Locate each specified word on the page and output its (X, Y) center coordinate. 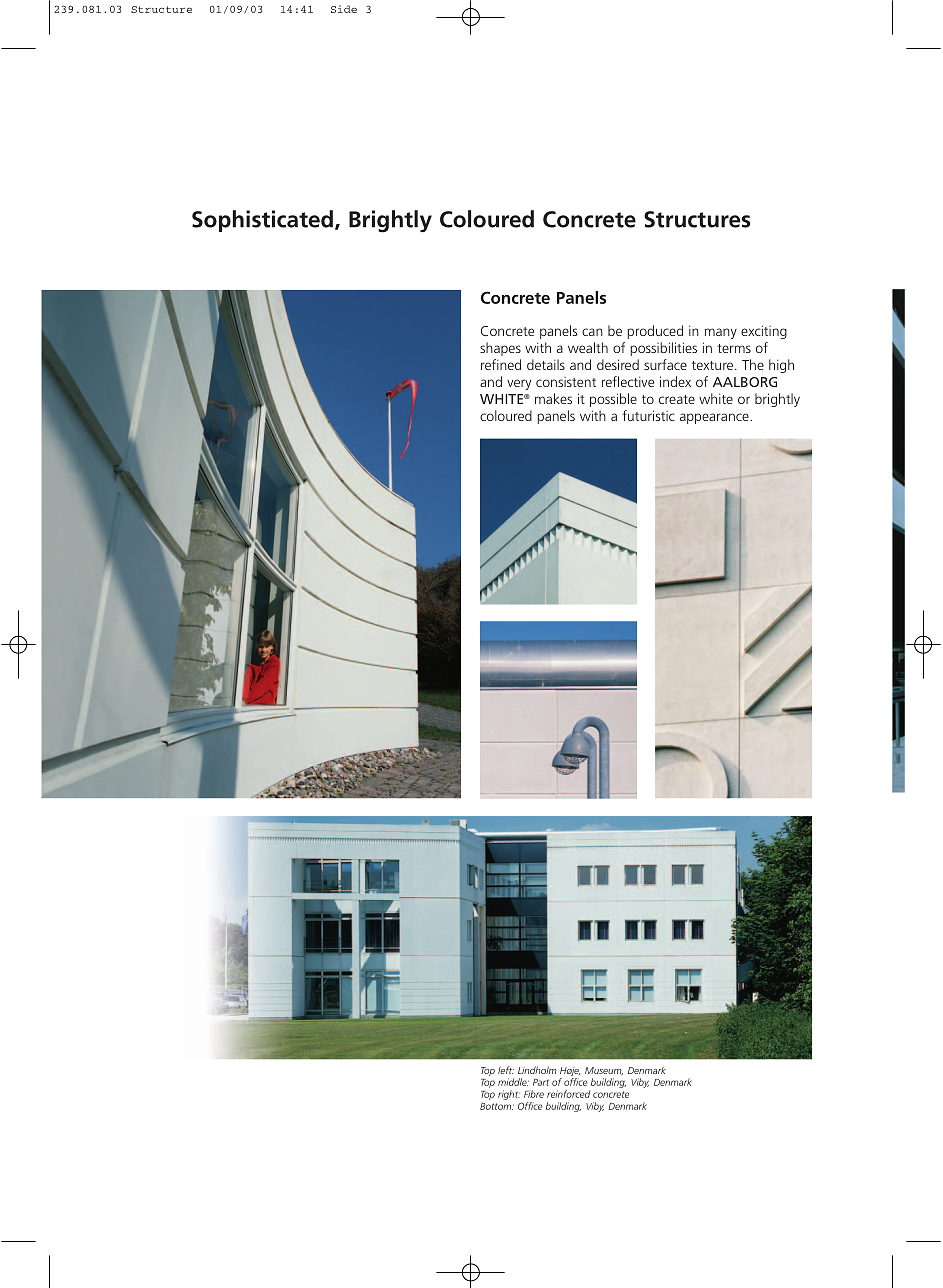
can (592, 332)
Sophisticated (262, 221)
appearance (715, 418)
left (506, 1070)
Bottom (496, 1106)
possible (613, 400)
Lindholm (537, 1070)
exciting (764, 332)
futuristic (648, 415)
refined (501, 364)
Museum (604, 1071)
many (721, 333)
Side (344, 9)
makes (553, 398)
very (519, 384)
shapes (500, 349)
